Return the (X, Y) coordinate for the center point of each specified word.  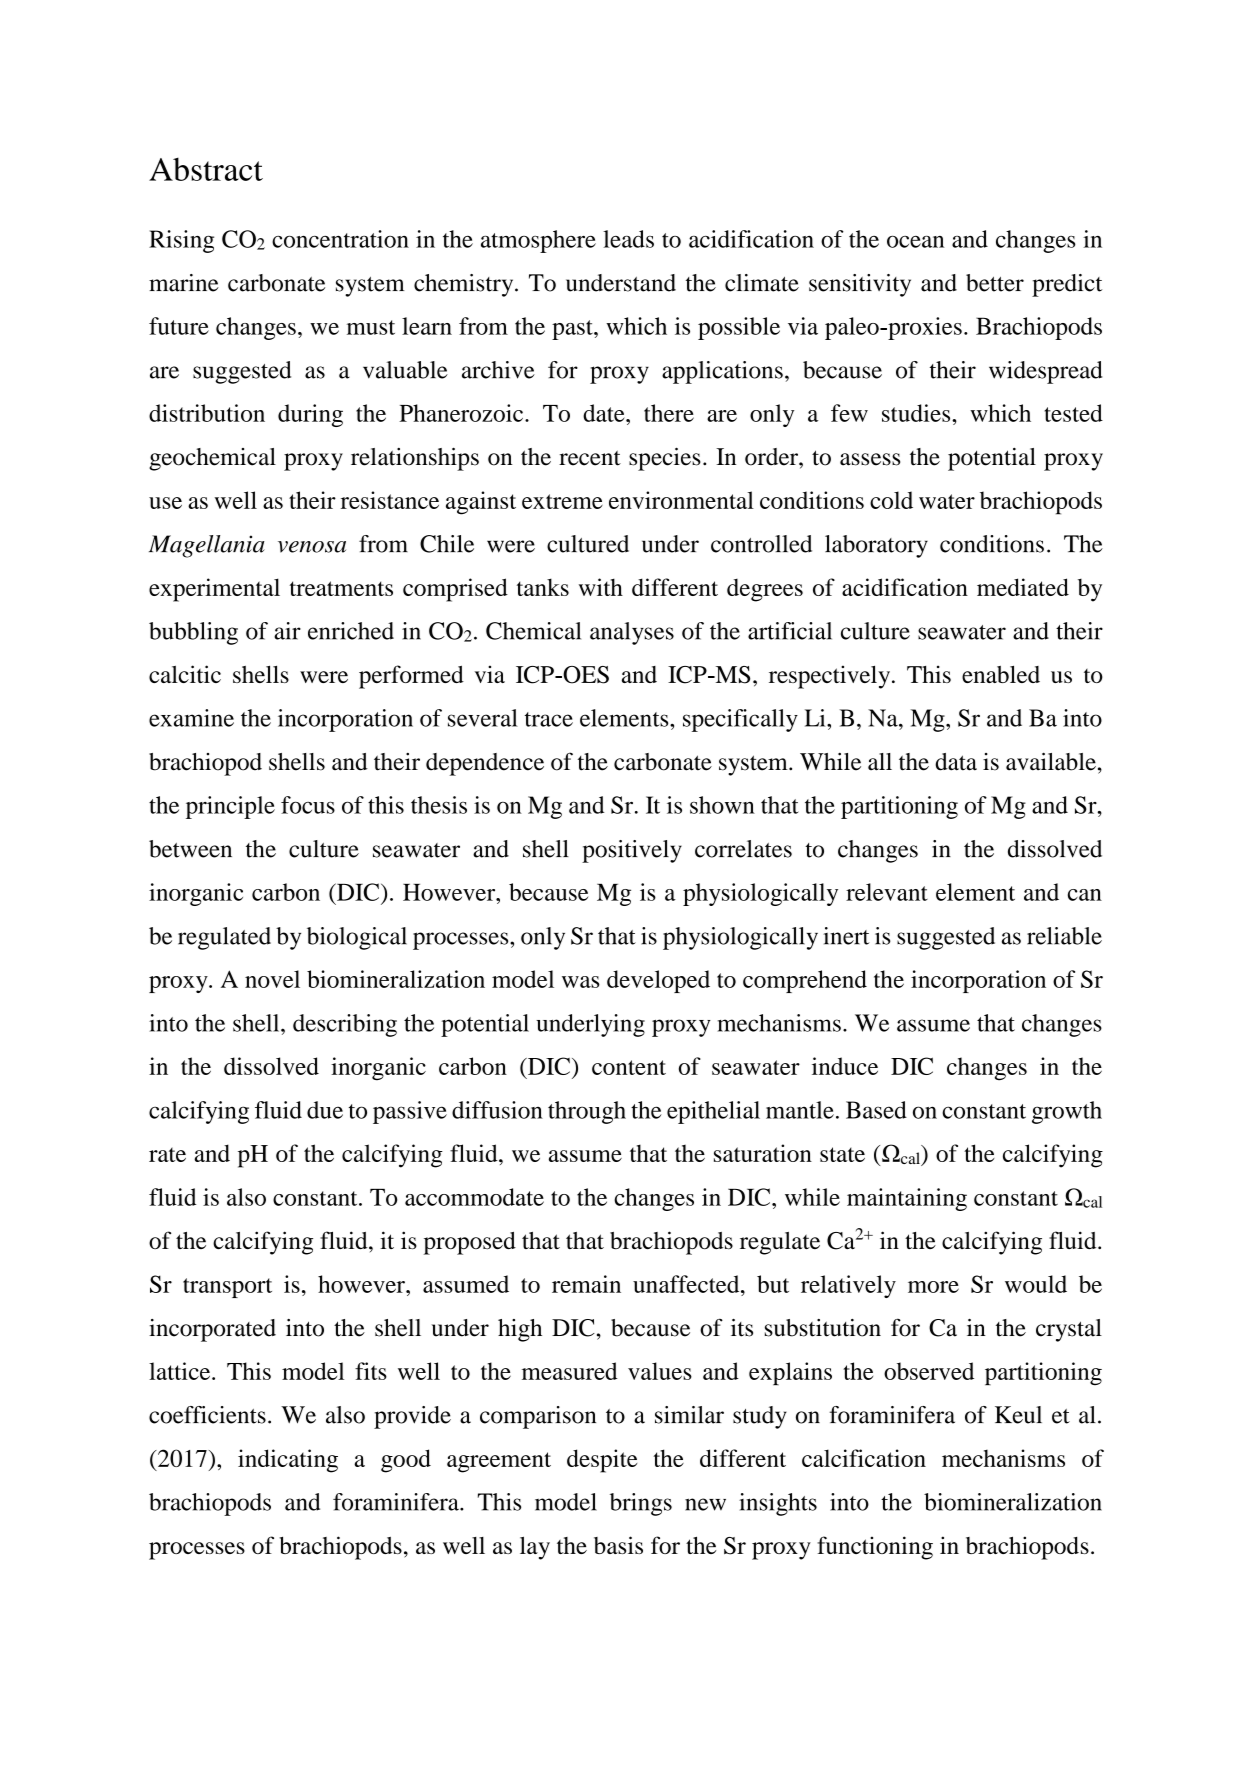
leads (628, 239)
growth (1067, 1112)
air (287, 631)
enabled (1001, 674)
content (629, 1067)
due (325, 1110)
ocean (915, 242)
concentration (340, 239)
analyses (632, 633)
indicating (288, 1461)
